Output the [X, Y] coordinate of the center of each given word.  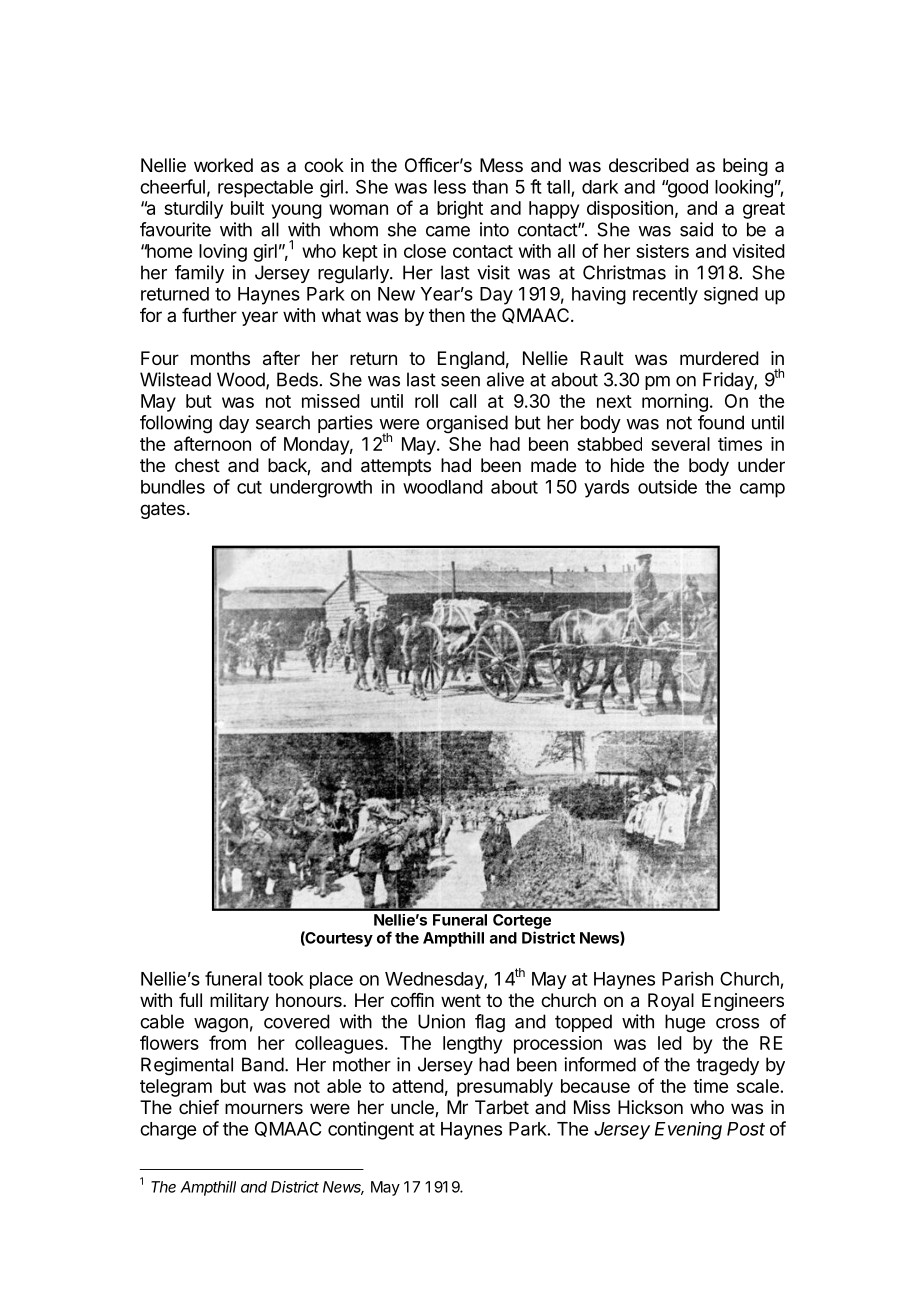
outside [667, 487]
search [283, 422]
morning [675, 403]
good [686, 189]
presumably [505, 1088]
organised [467, 424]
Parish [687, 978]
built [247, 208]
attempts [396, 467]
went [461, 1000]
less [450, 187]
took [286, 979]
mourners [264, 1108]
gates [162, 510]
